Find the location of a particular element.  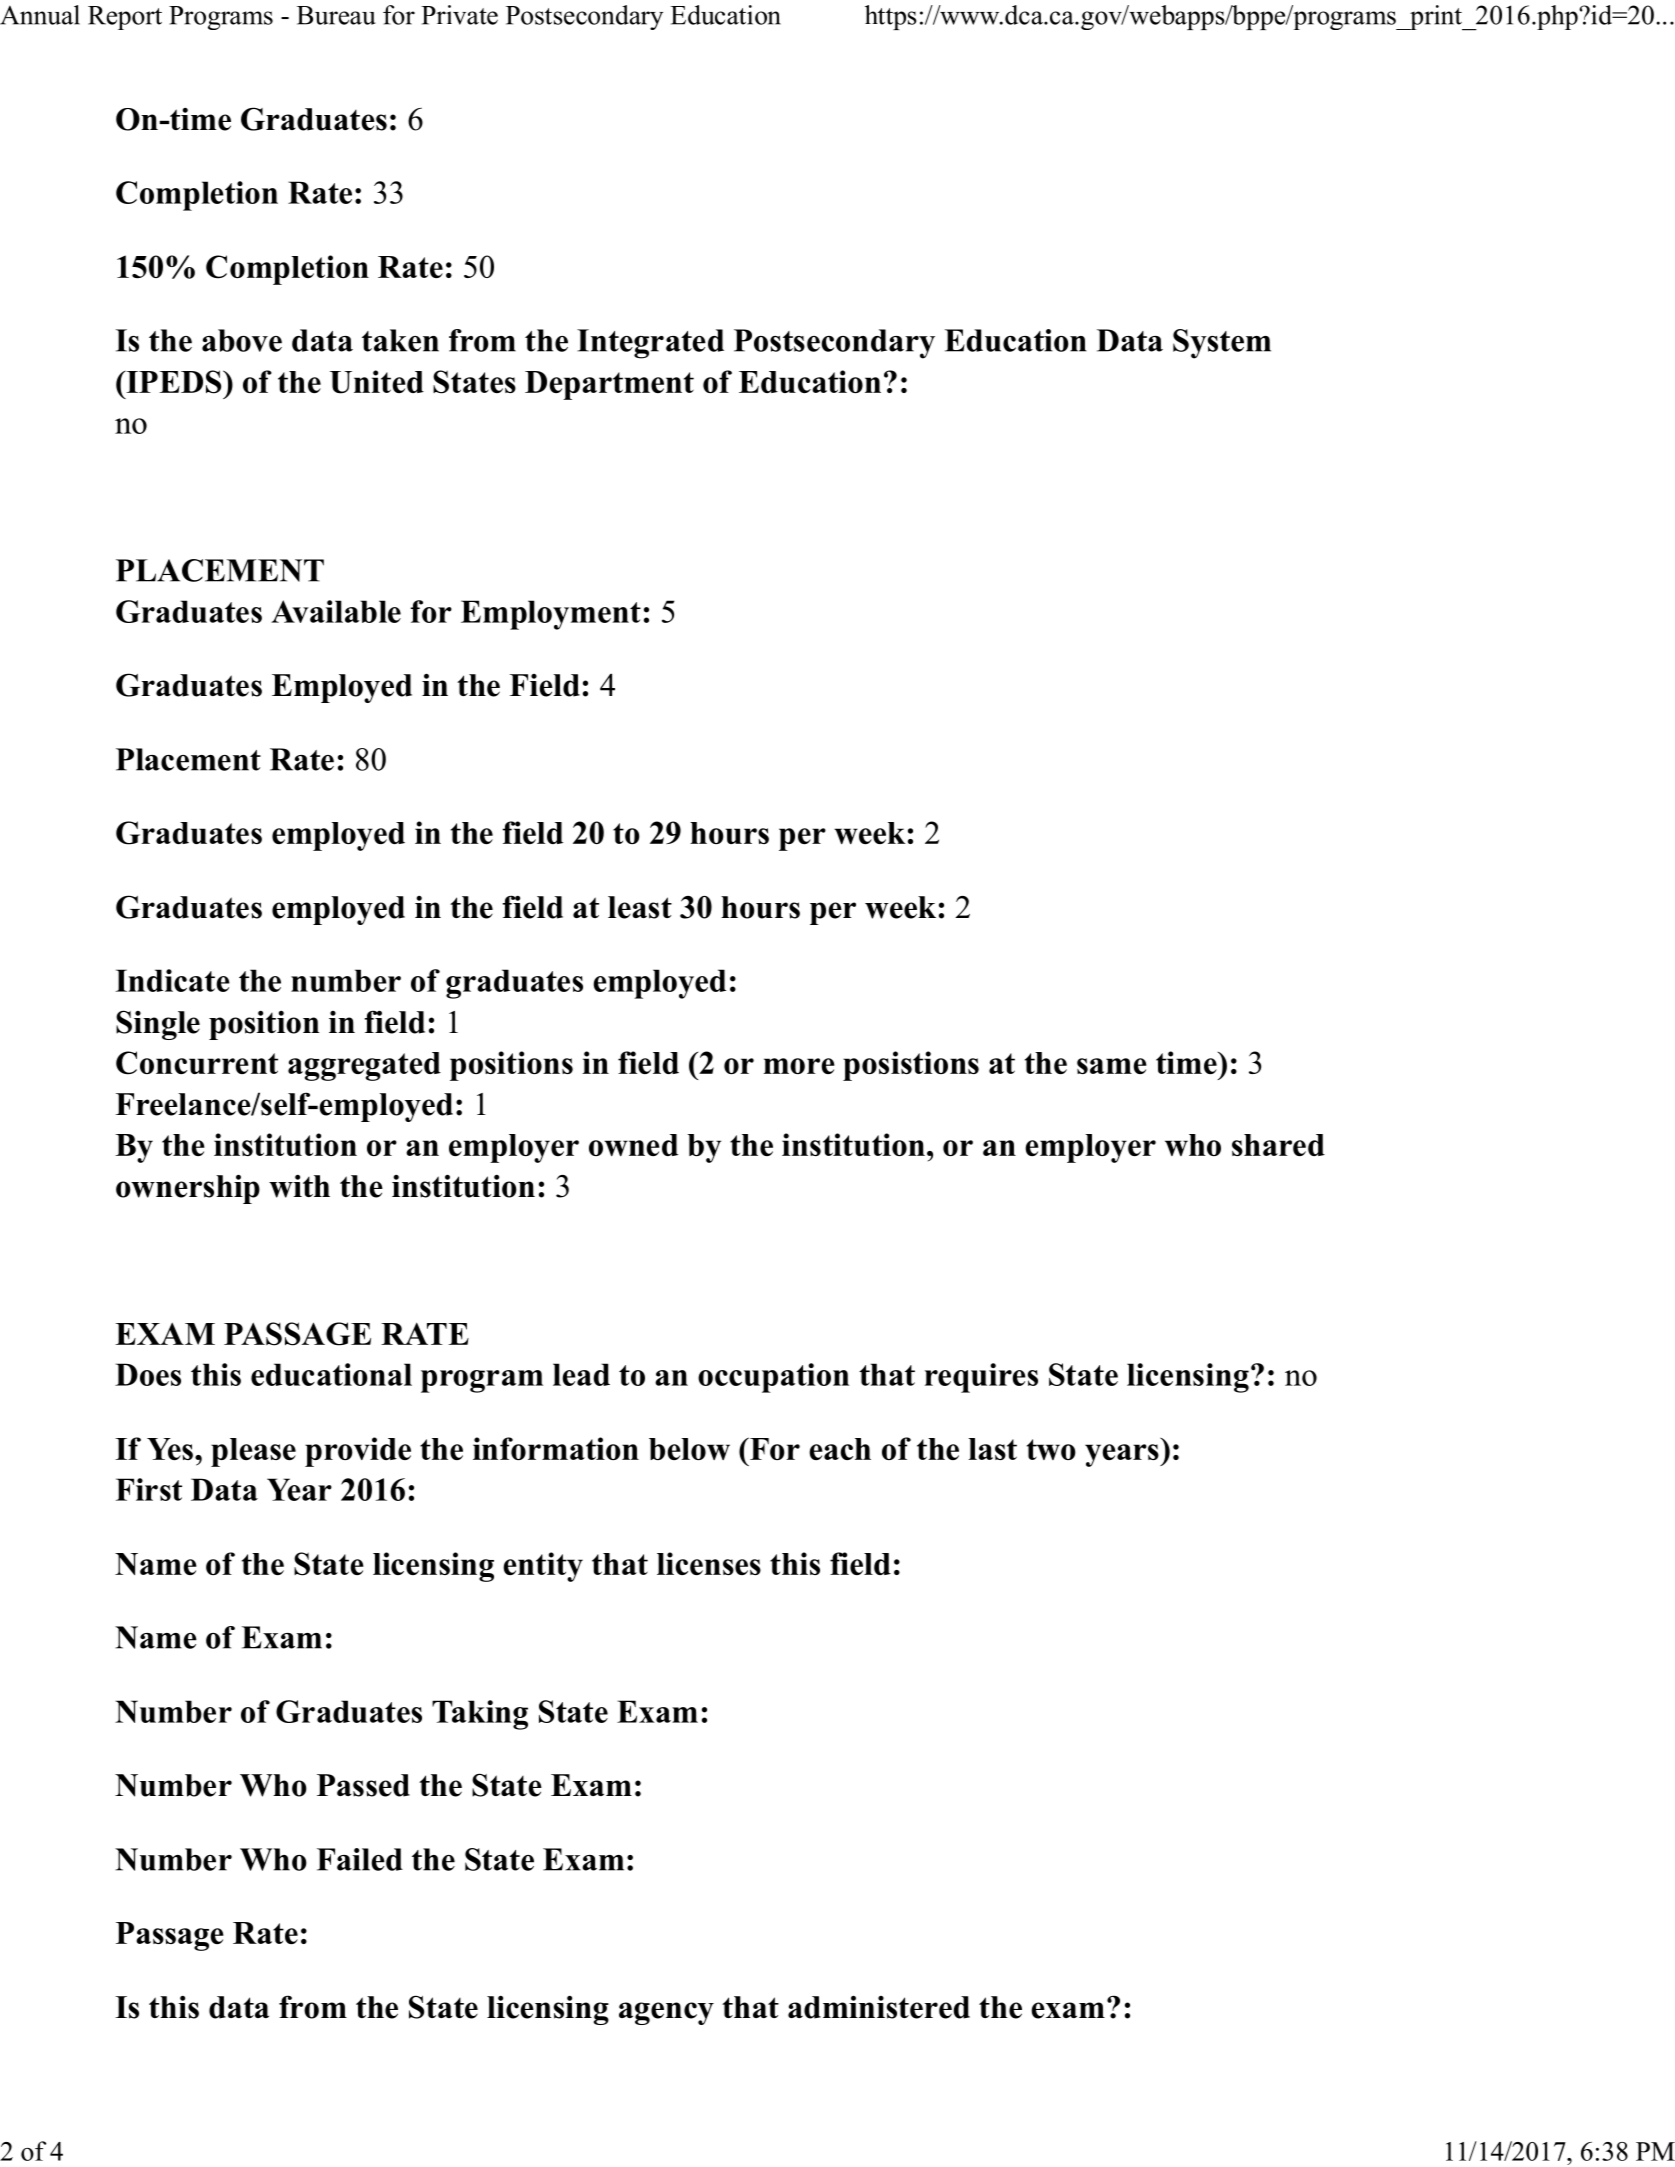

Does is located at coordinates (148, 1374).
